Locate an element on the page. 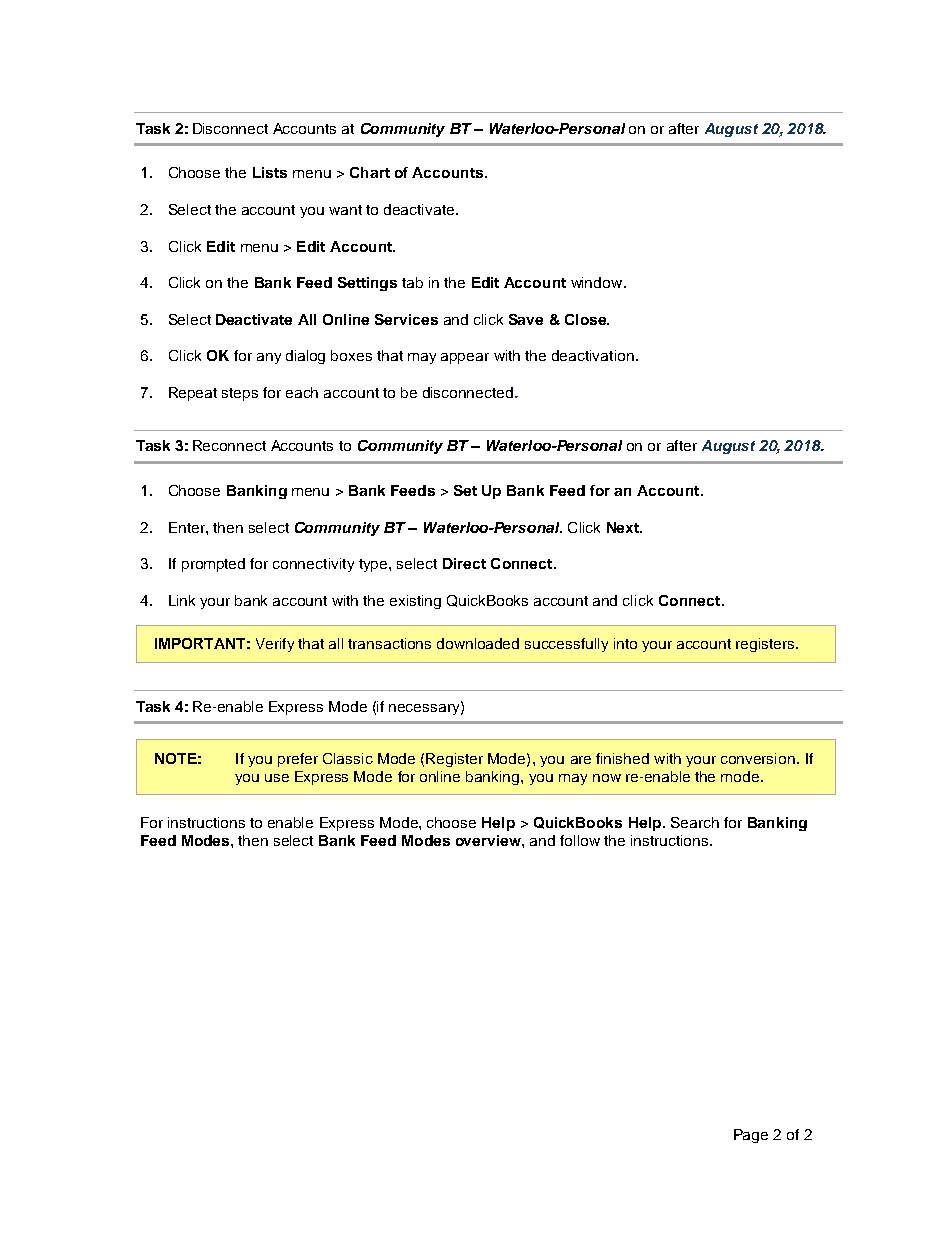  window is located at coordinates (598, 282).
